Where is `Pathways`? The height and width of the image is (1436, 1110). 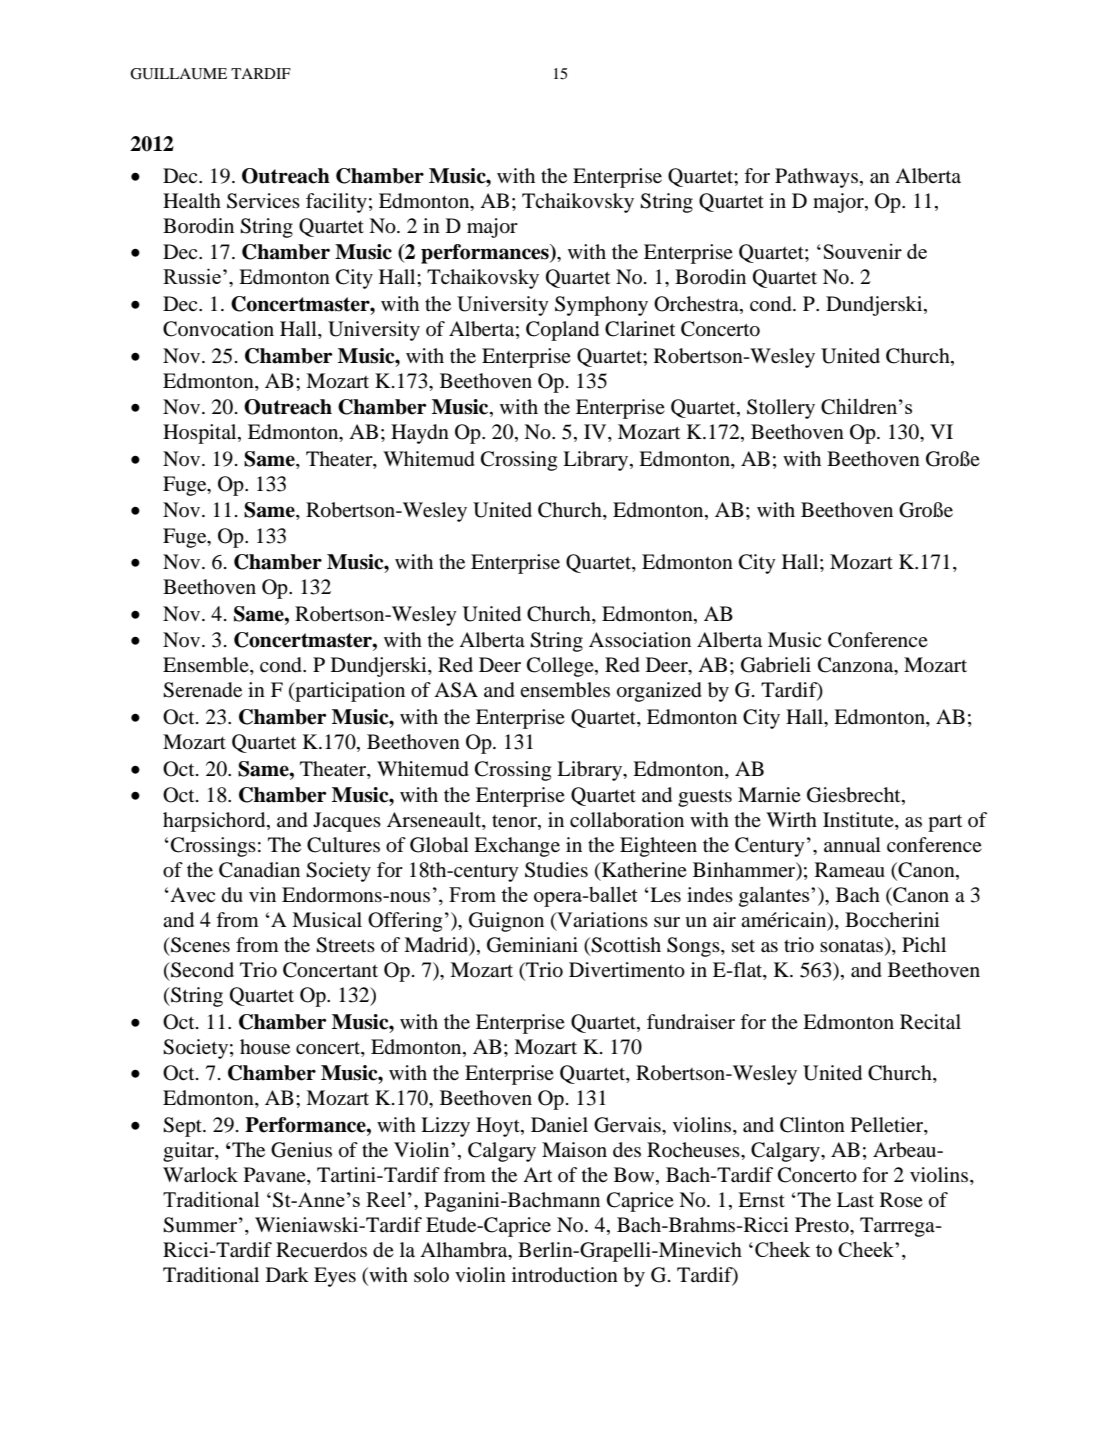
Pathways is located at coordinates (816, 178).
